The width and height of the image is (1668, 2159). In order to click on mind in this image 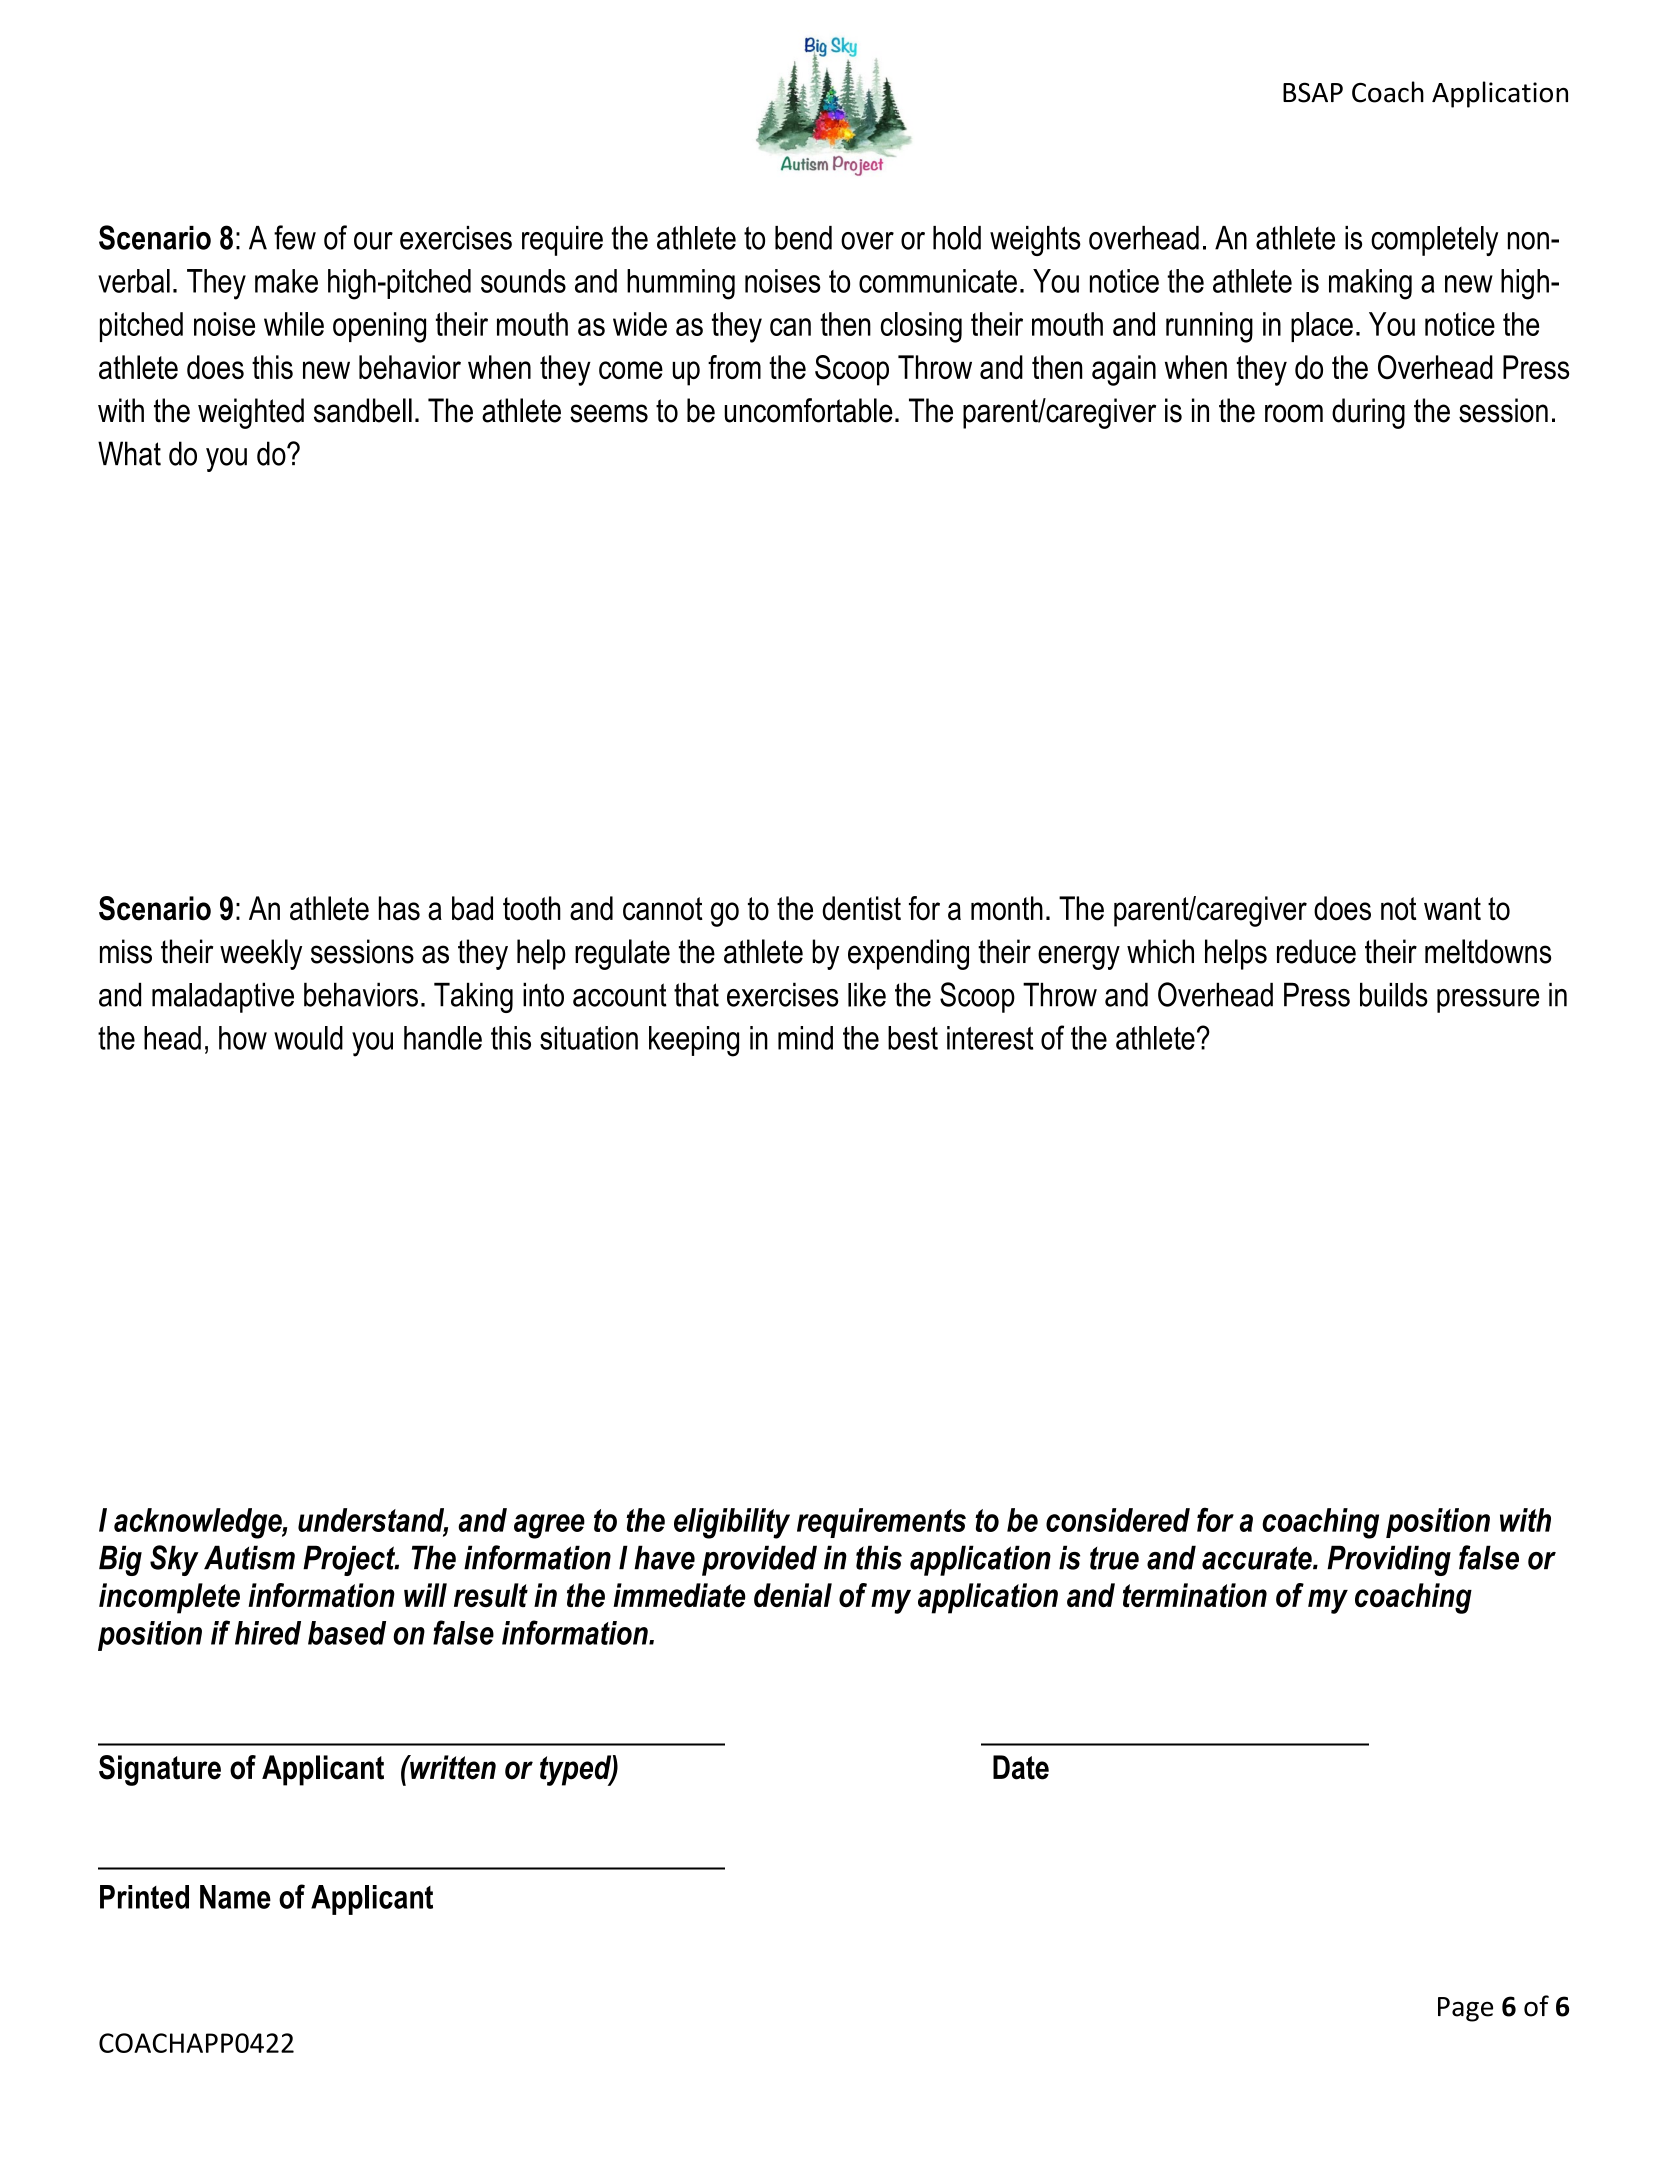, I will do `click(805, 1038)`.
